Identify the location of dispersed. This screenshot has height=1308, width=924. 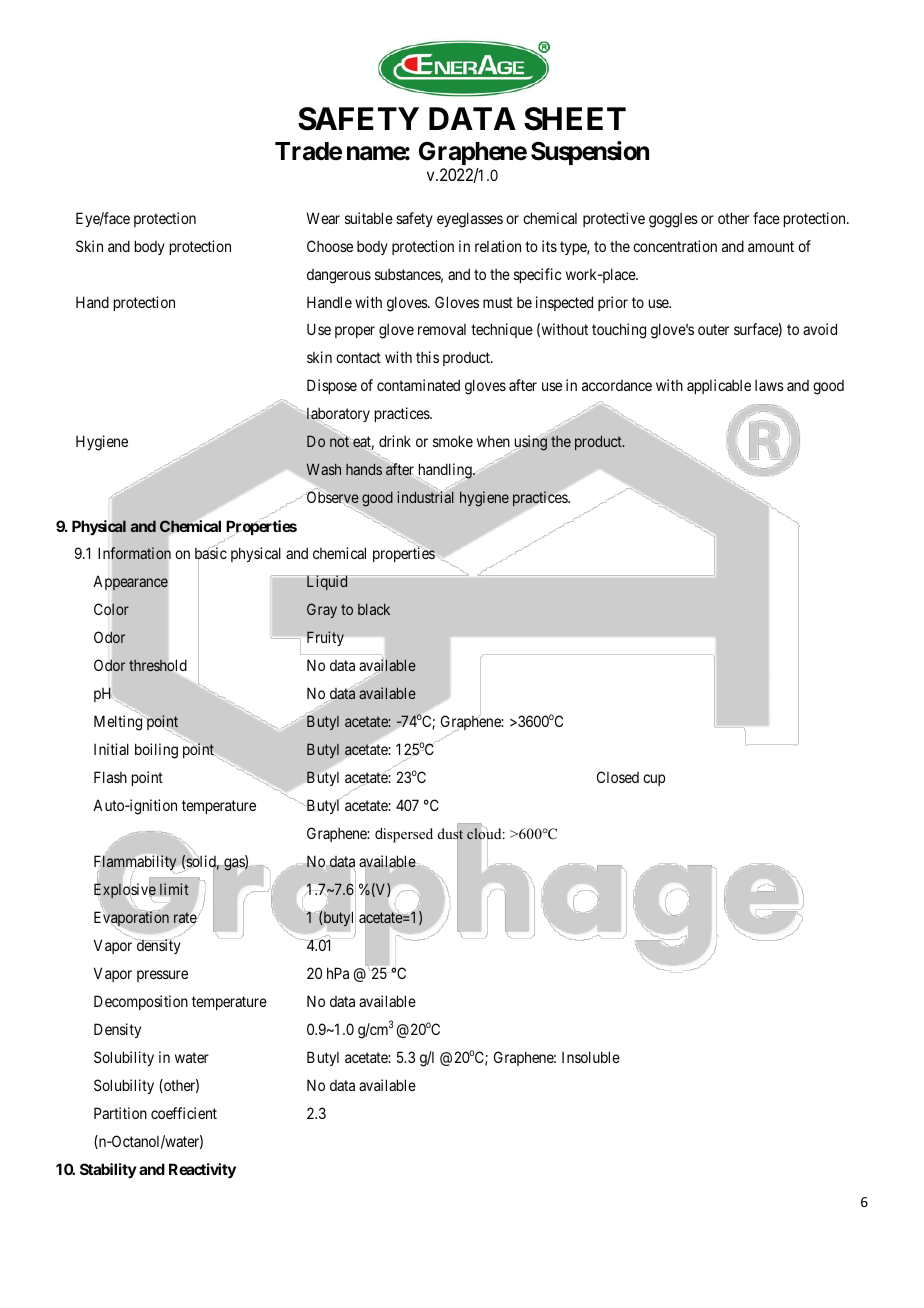
(404, 835).
